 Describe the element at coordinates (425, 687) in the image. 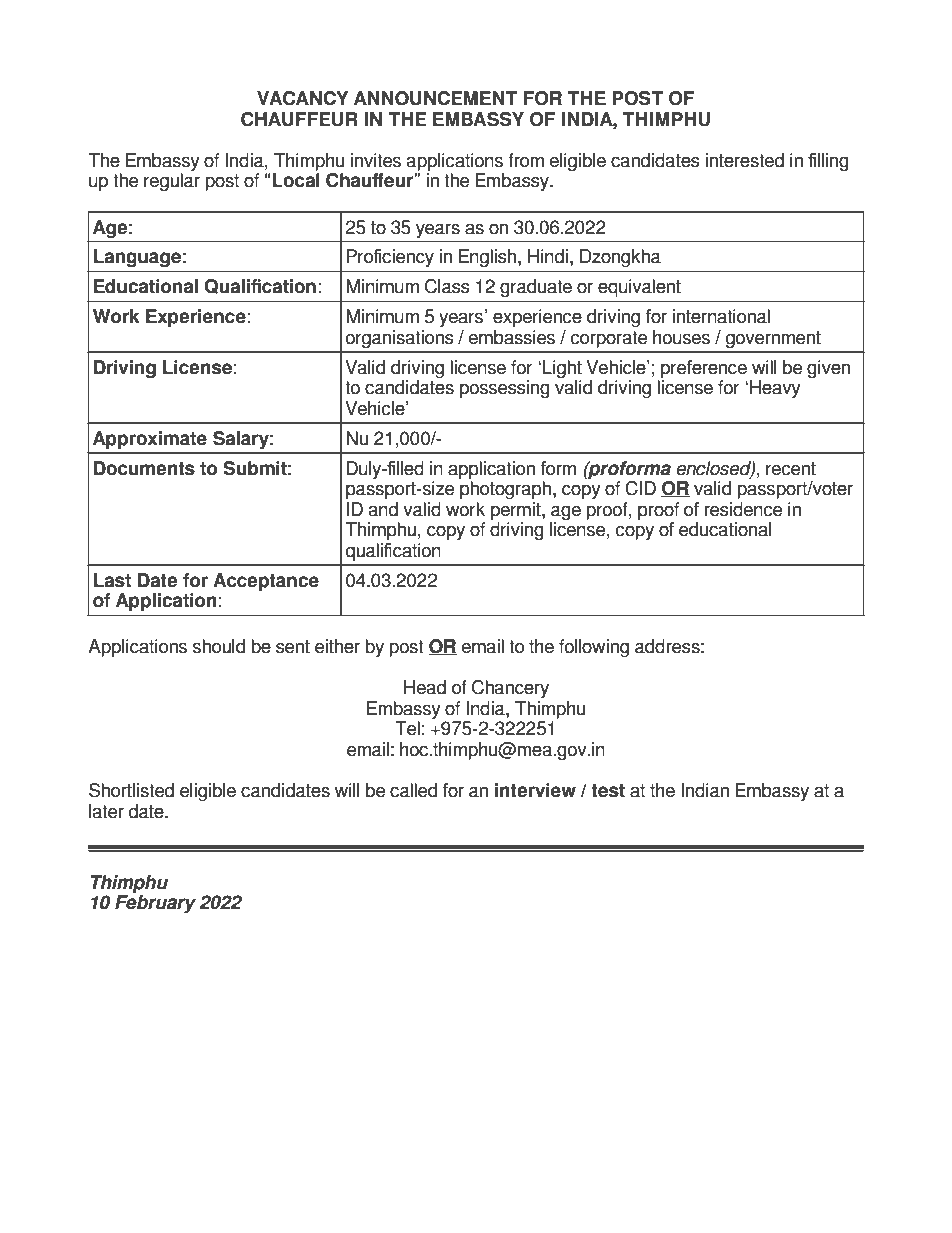

I see `Head` at that location.
